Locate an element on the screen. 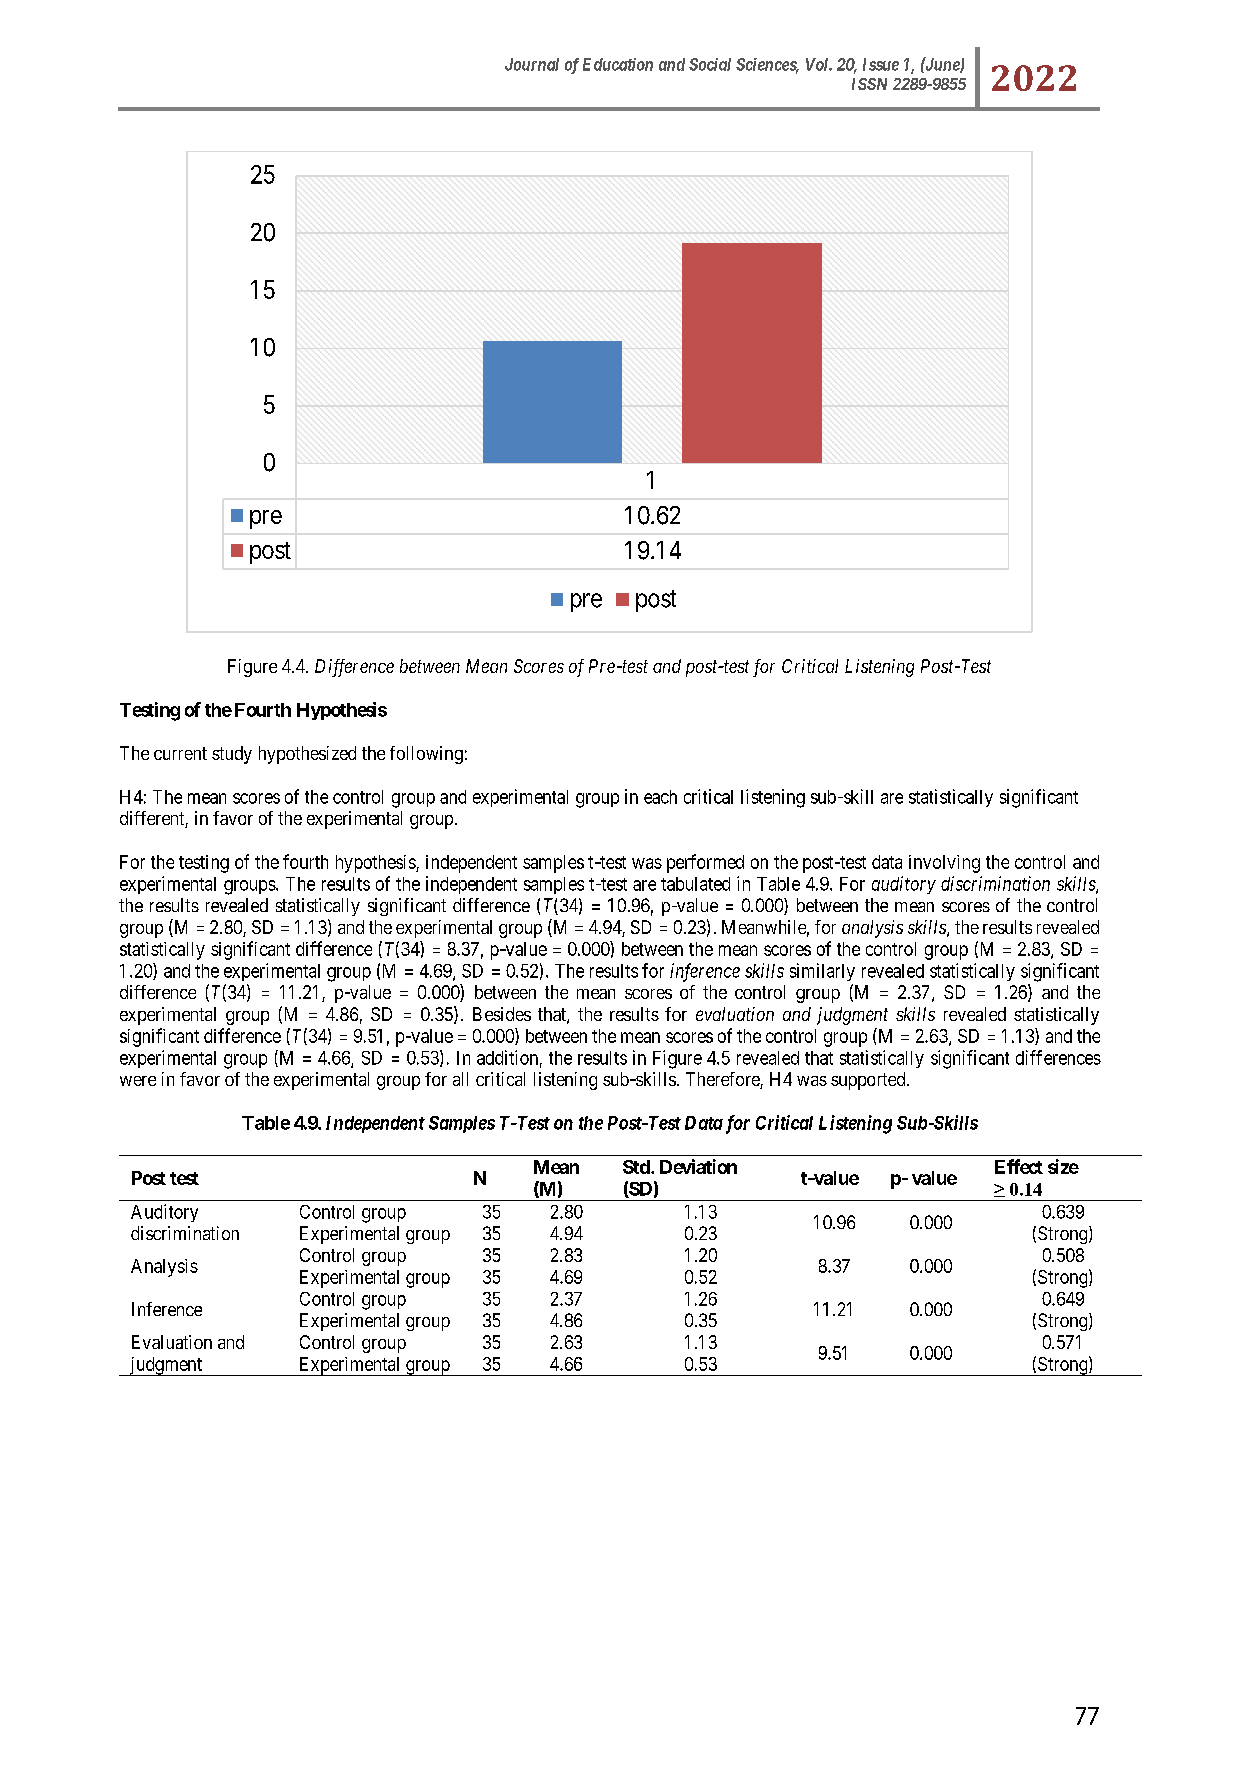 The width and height of the screenshot is (1251, 1769). Education is located at coordinates (618, 64).
